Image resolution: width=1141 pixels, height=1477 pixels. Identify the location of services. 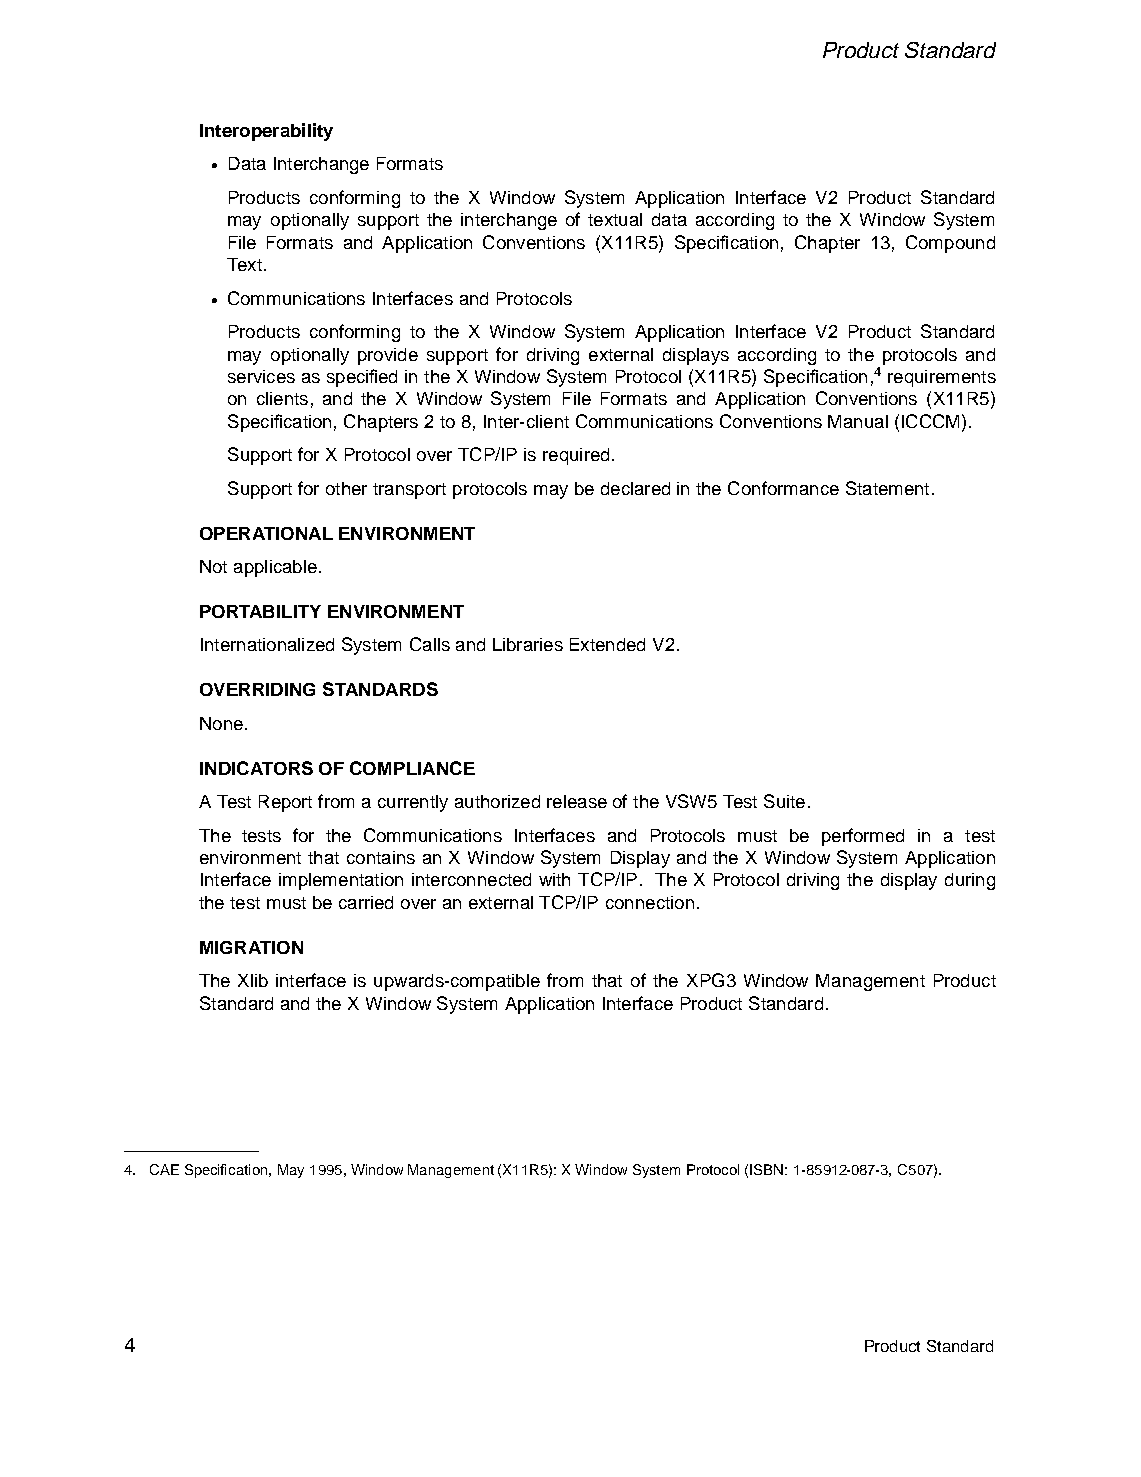
(261, 376).
